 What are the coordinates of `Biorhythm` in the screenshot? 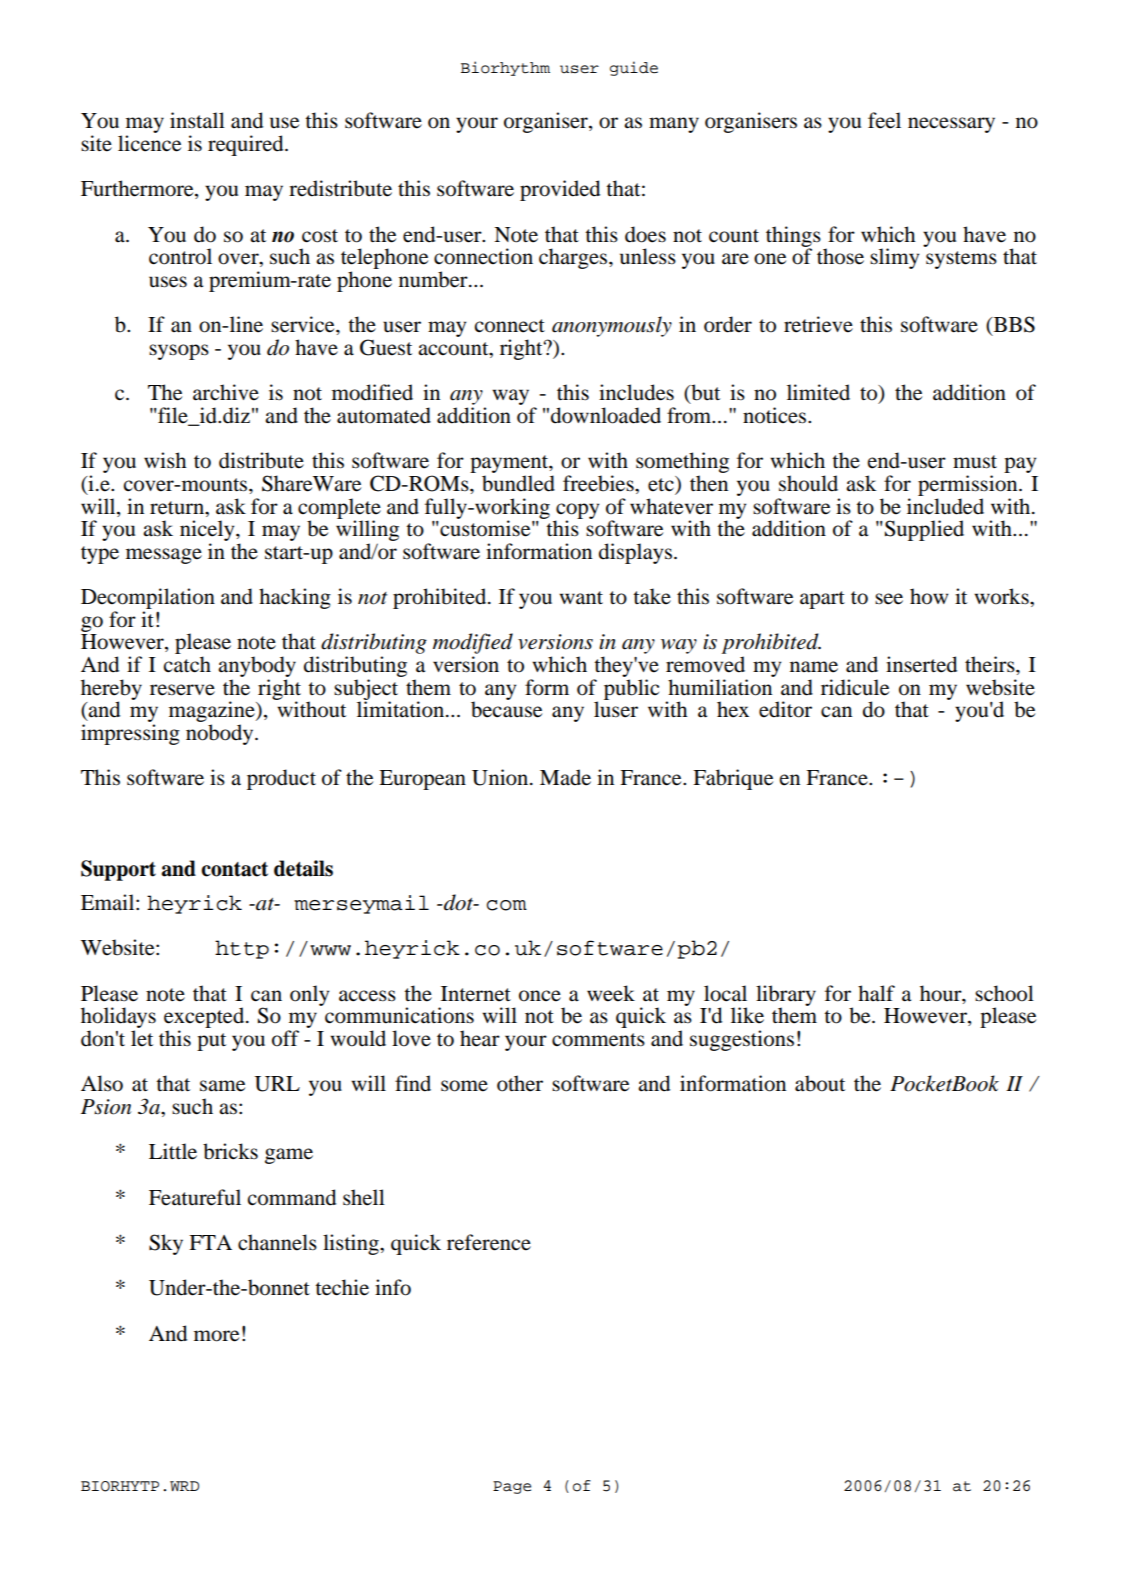 It's located at (505, 68).
